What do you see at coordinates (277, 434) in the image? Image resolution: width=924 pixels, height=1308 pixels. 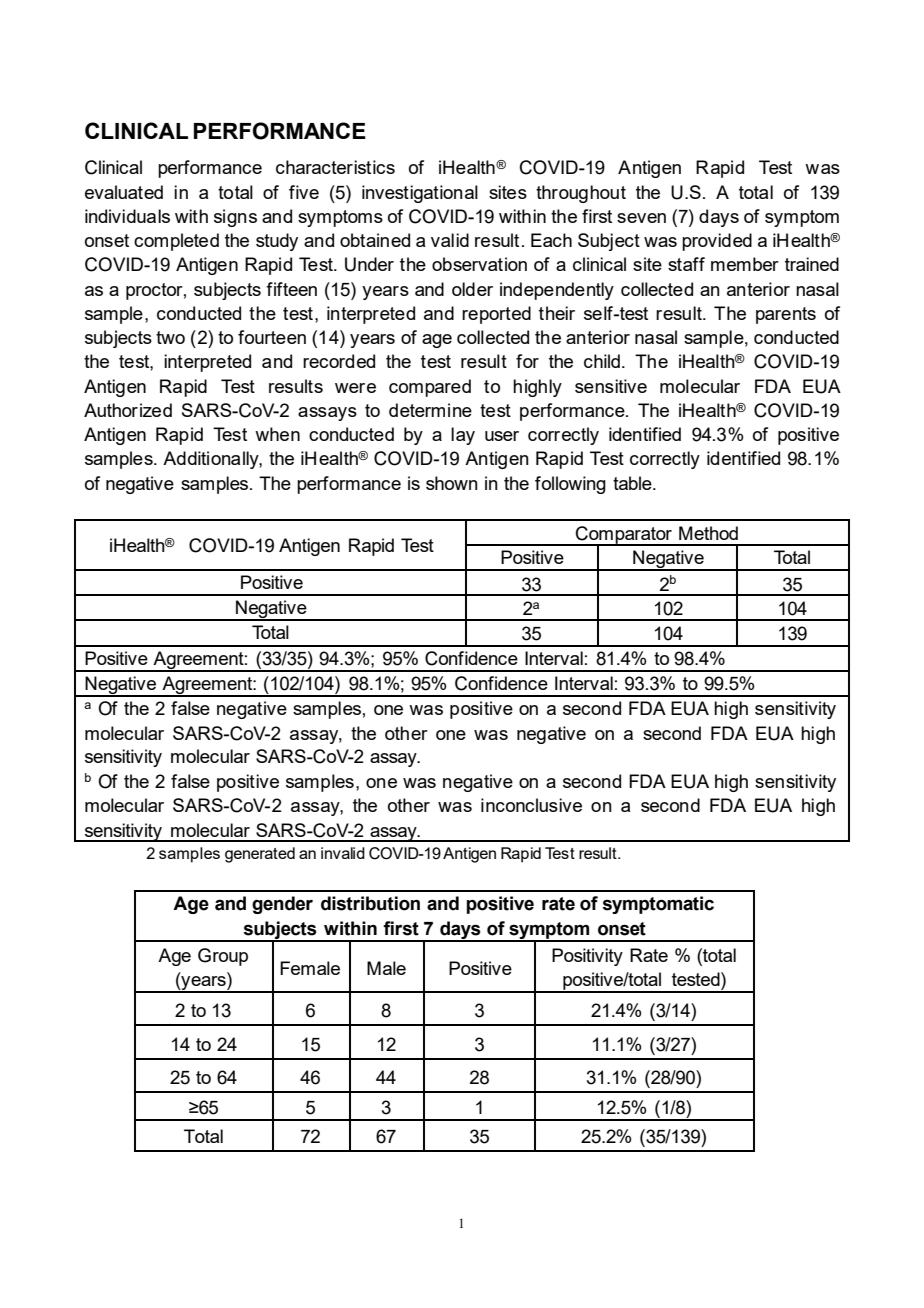 I see `when` at bounding box center [277, 434].
